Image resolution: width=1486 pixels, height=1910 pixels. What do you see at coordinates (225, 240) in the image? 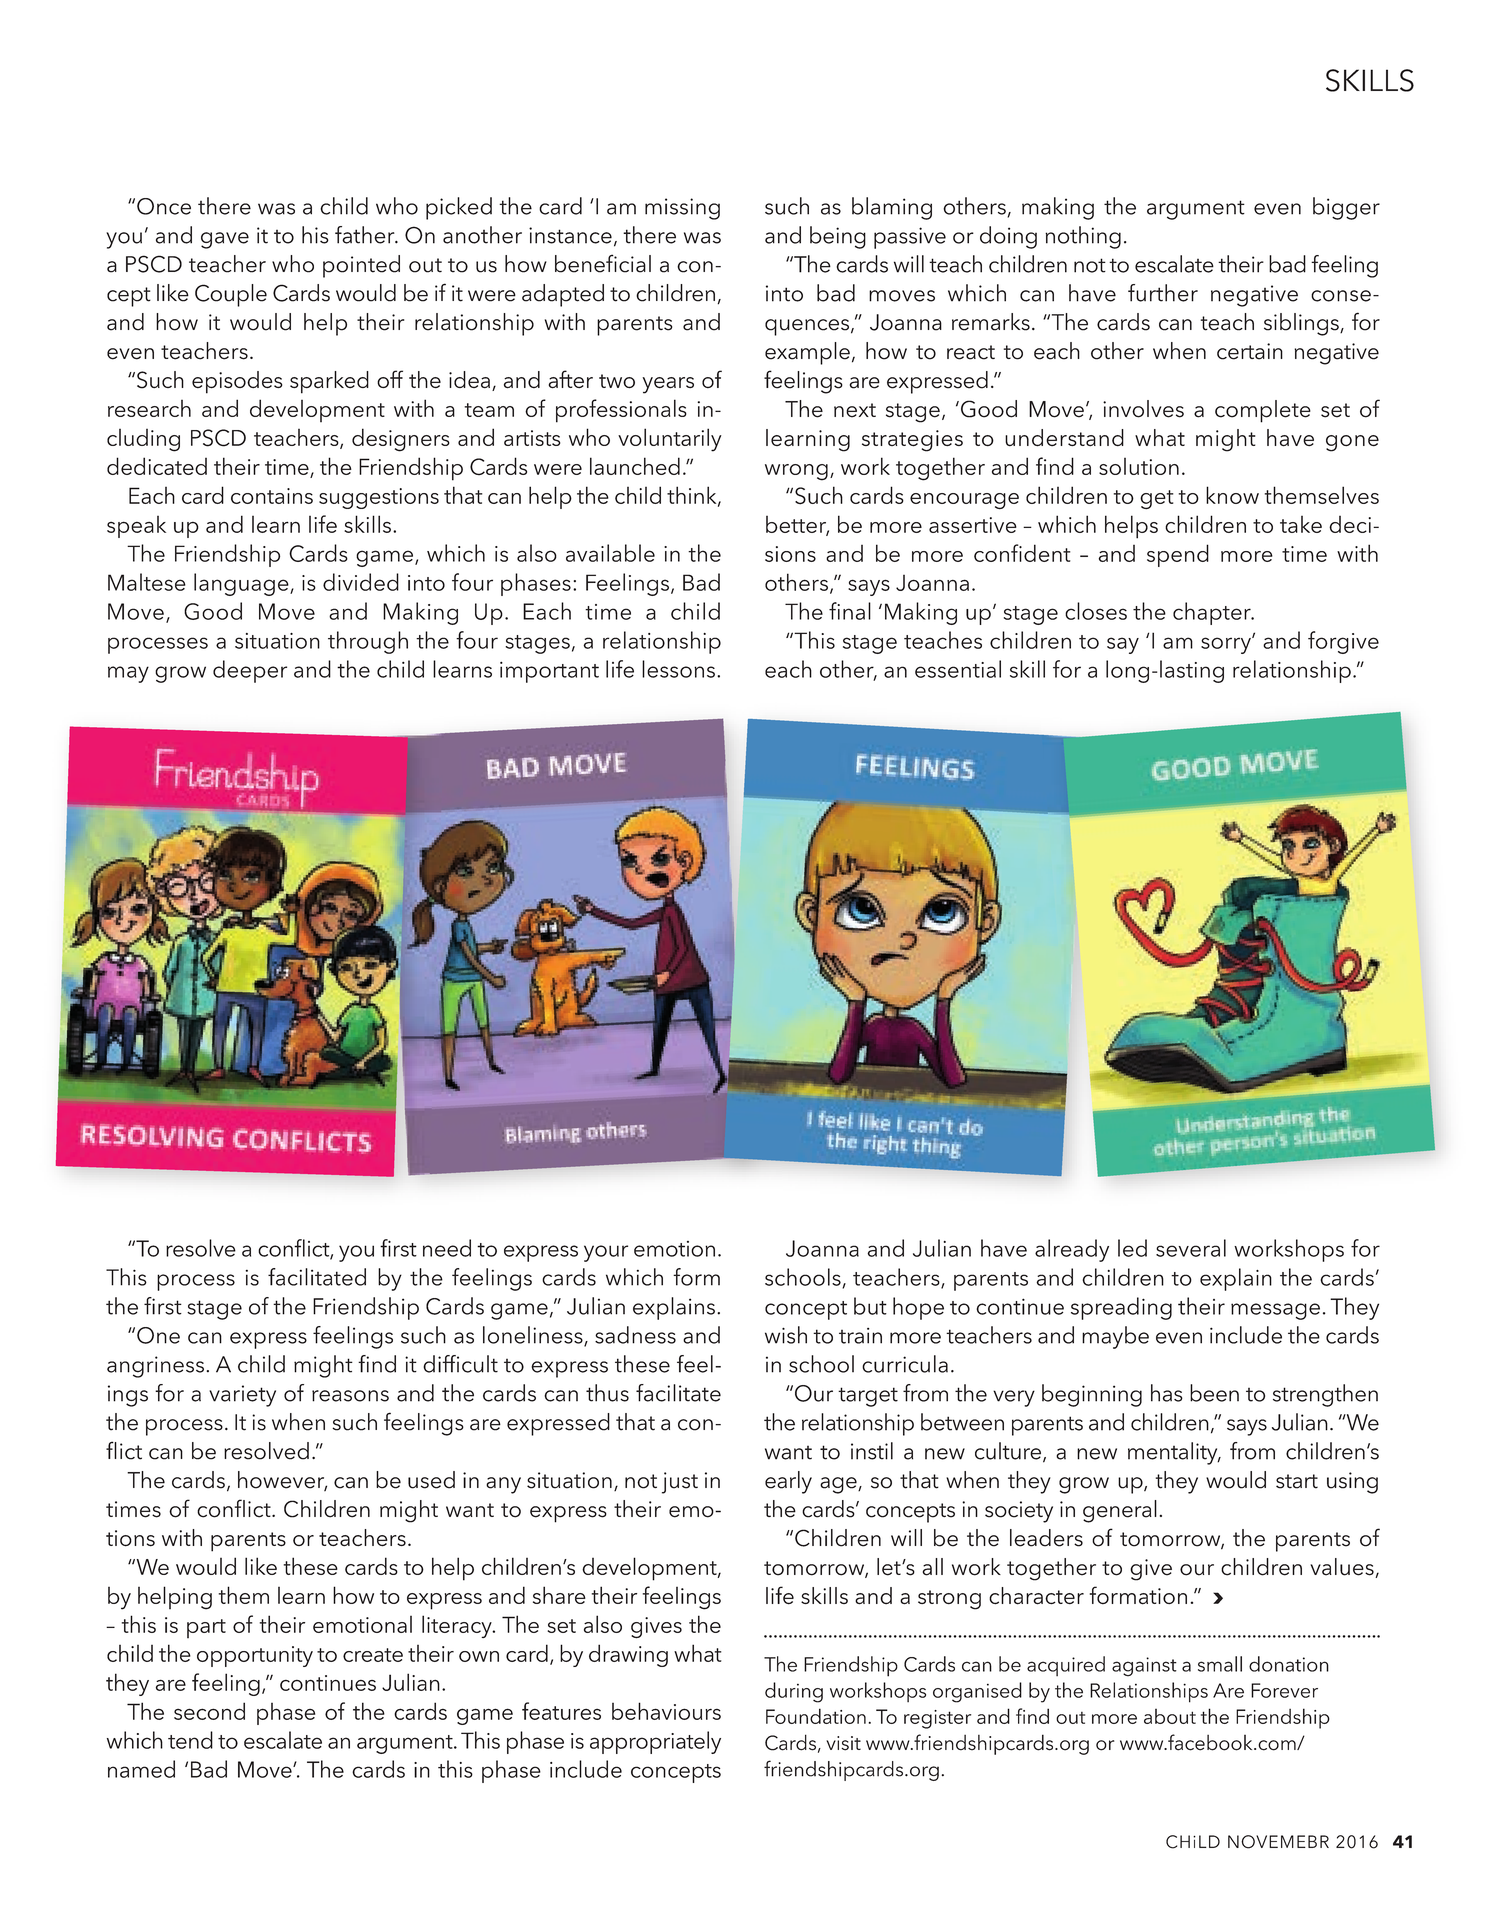
I see `gave` at bounding box center [225, 240].
